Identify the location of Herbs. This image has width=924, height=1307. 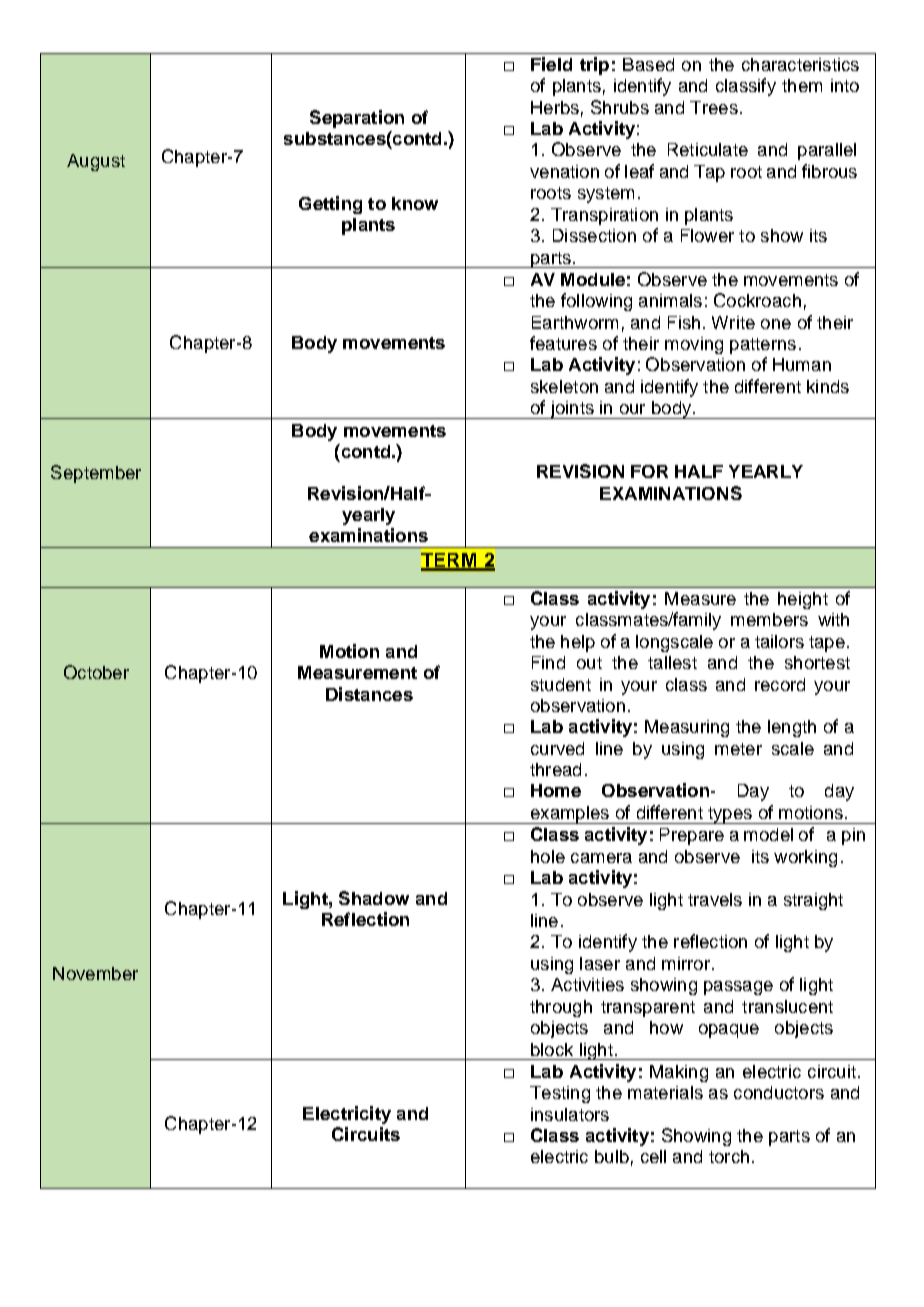
(555, 107).
